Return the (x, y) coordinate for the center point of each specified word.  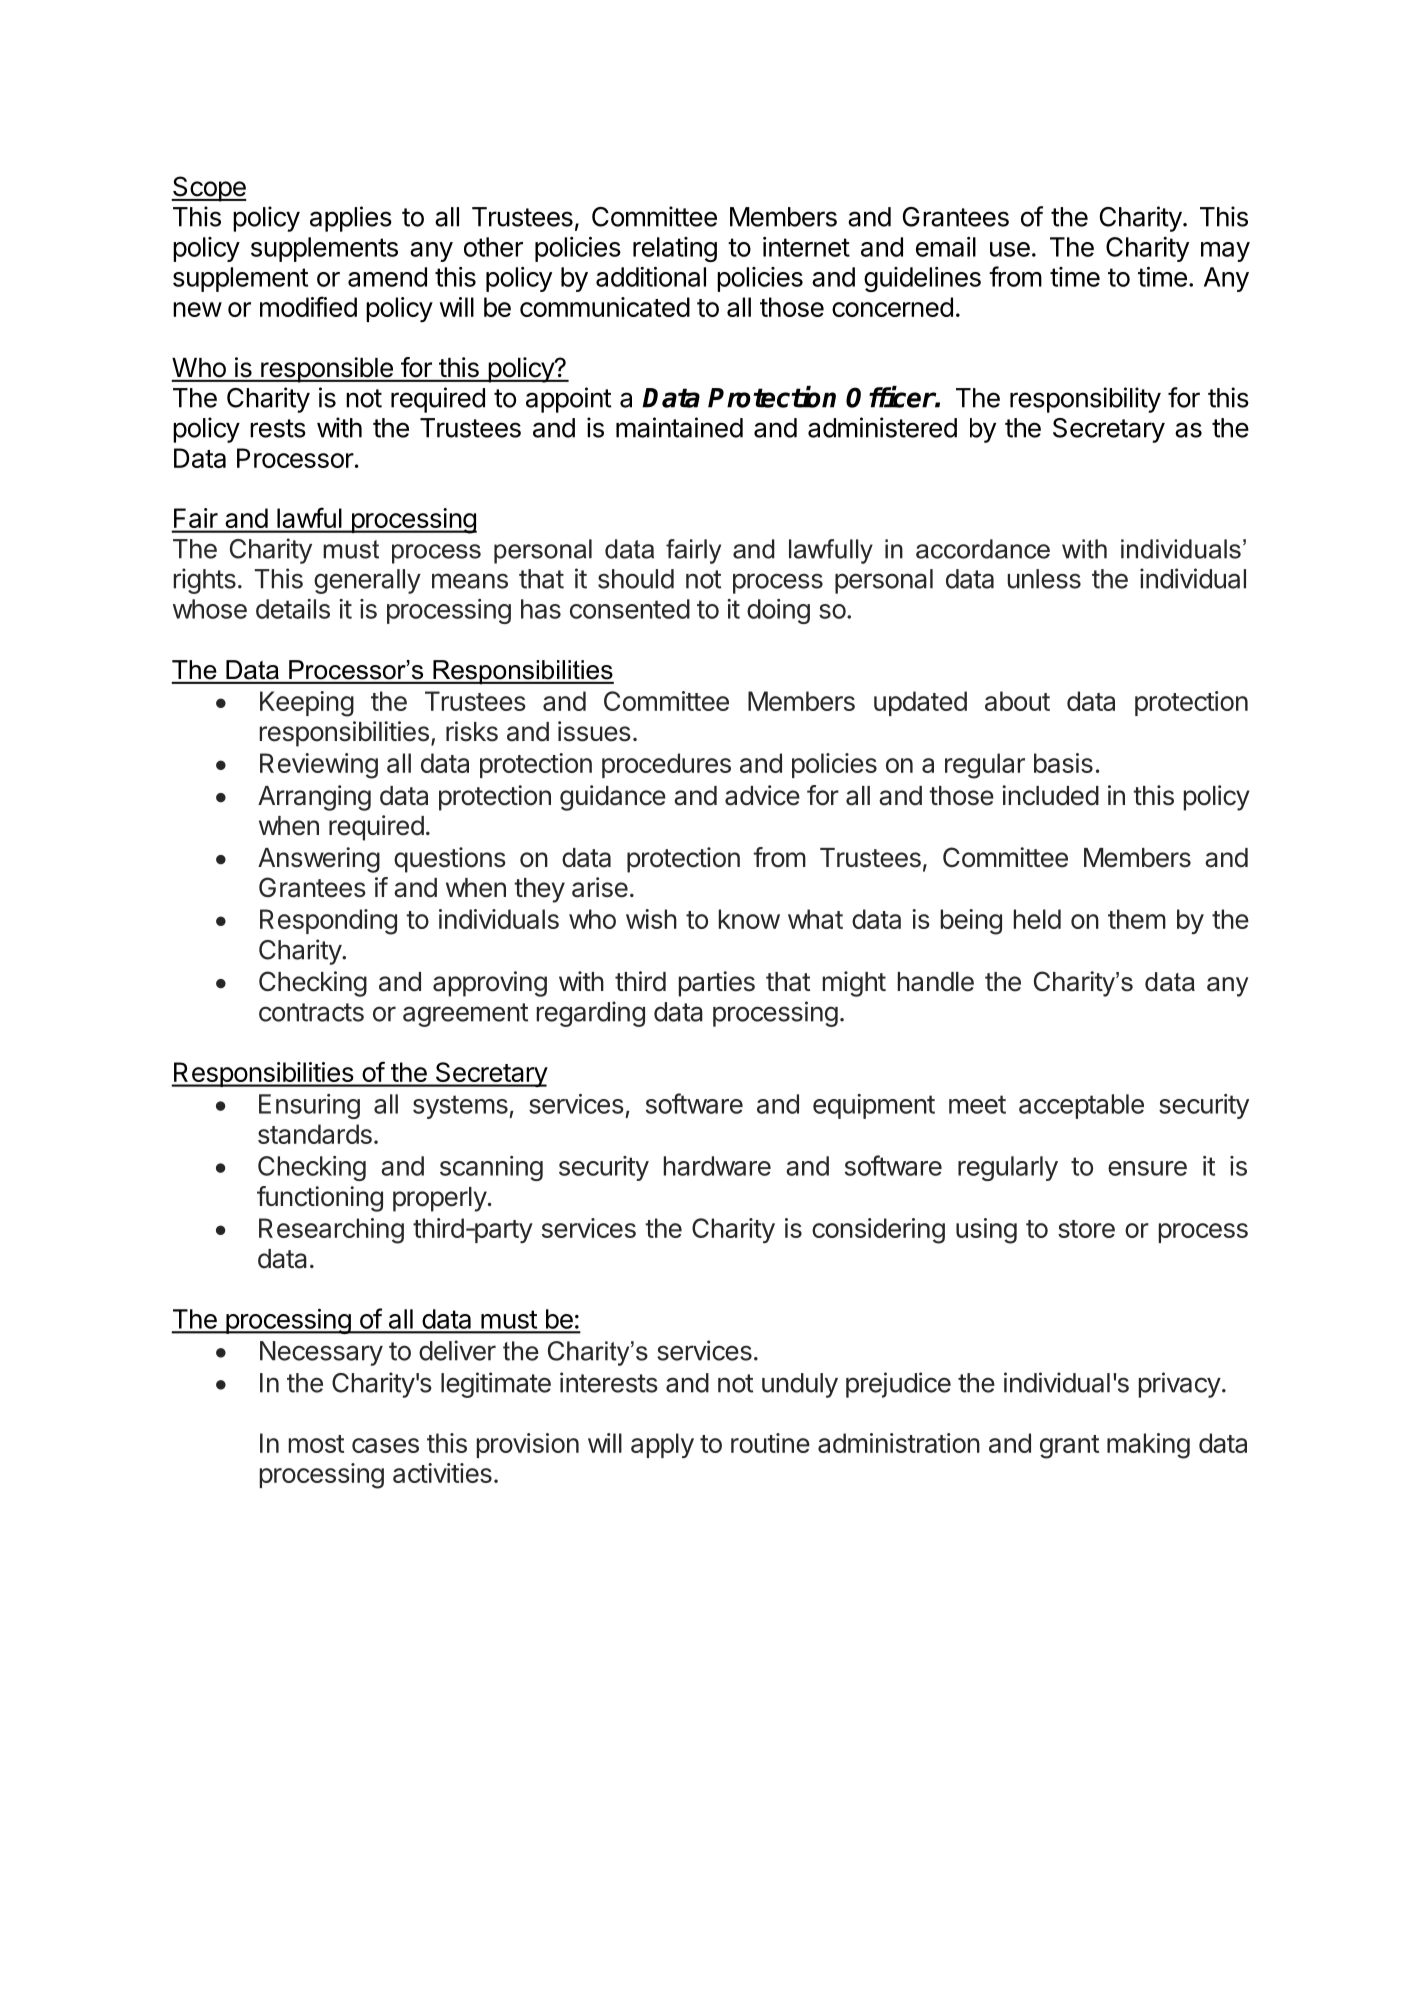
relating (675, 249)
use (1010, 249)
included (1050, 795)
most (316, 1444)
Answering (319, 860)
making (1148, 1446)
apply (662, 1445)
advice (762, 795)
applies (351, 219)
